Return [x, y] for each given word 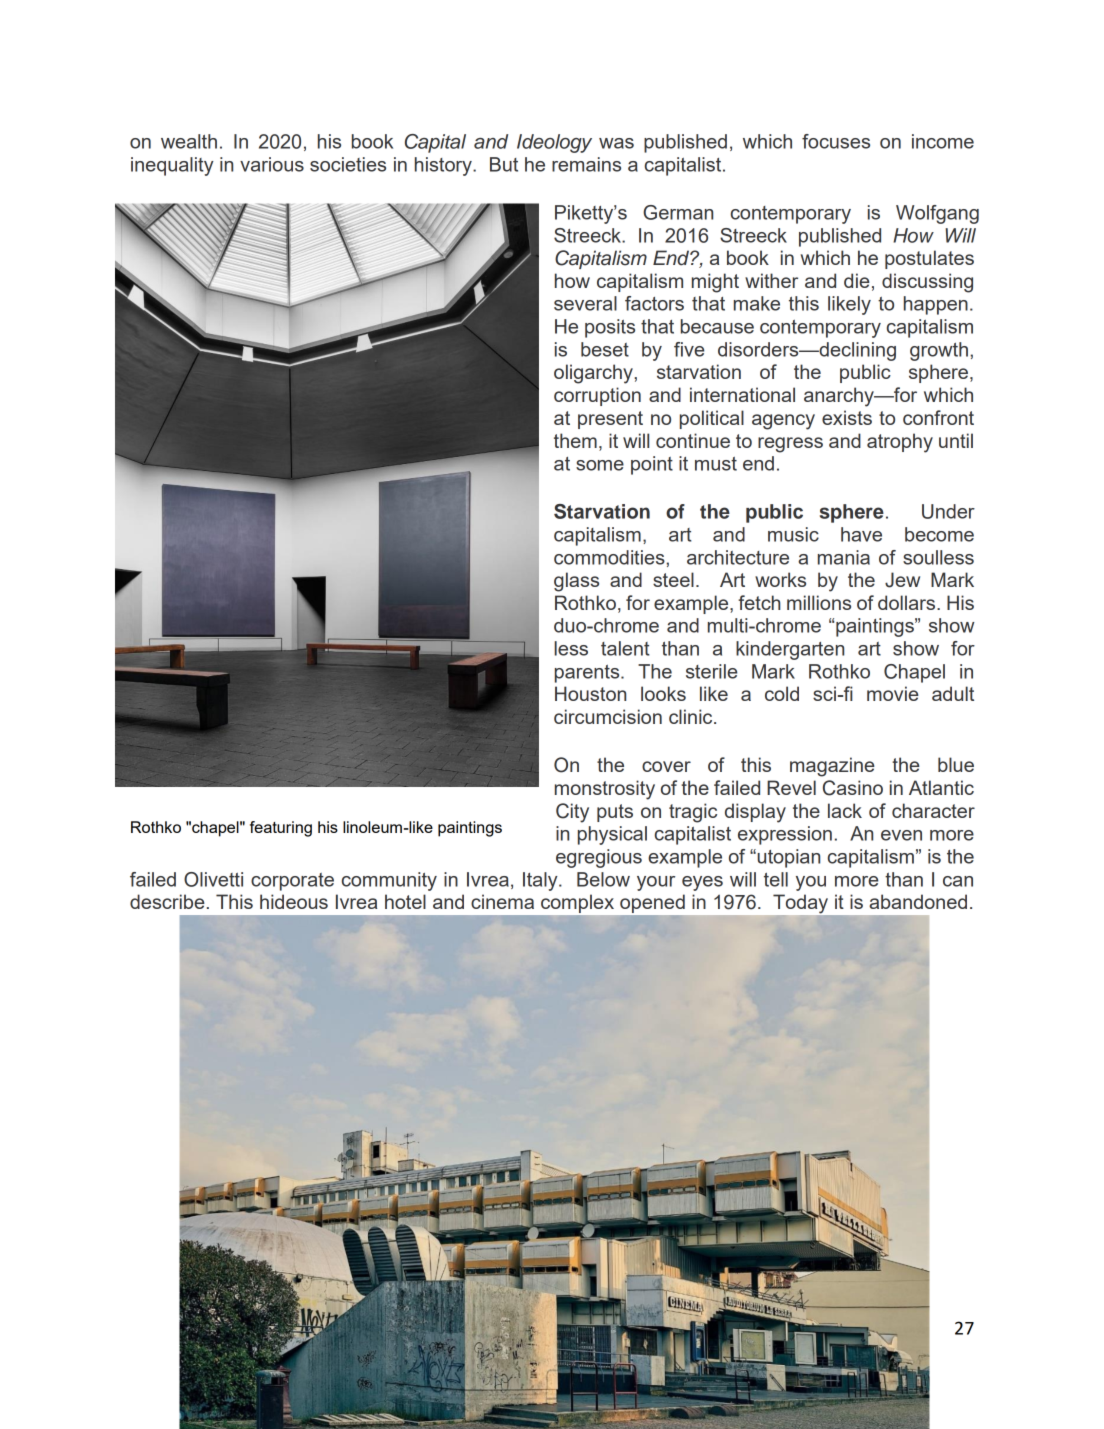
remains [586, 164]
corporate [292, 882]
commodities [610, 557]
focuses [836, 141]
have [861, 534]
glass [576, 582]
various [272, 164]
